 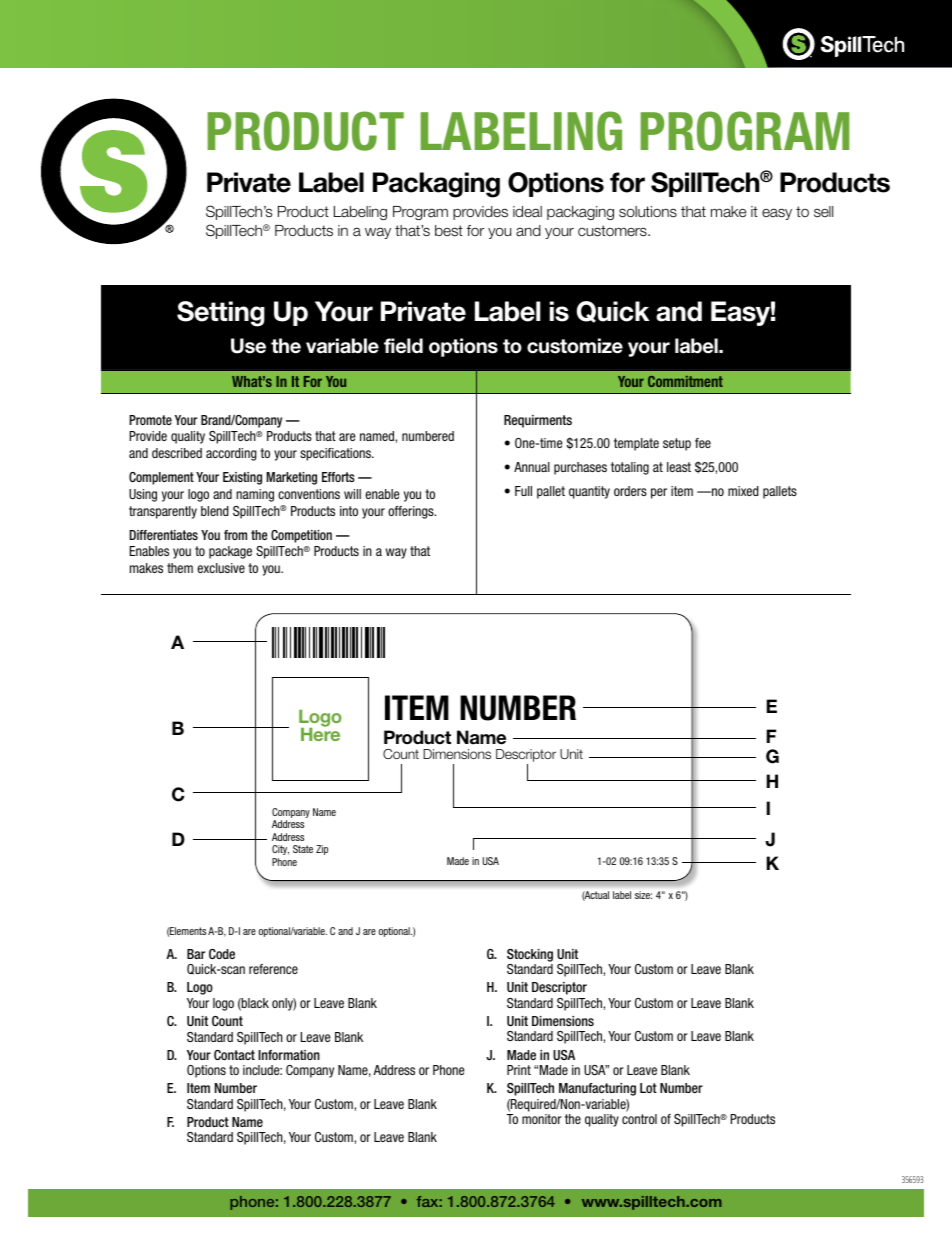 I want to click on City, so click(x=280, y=850).
